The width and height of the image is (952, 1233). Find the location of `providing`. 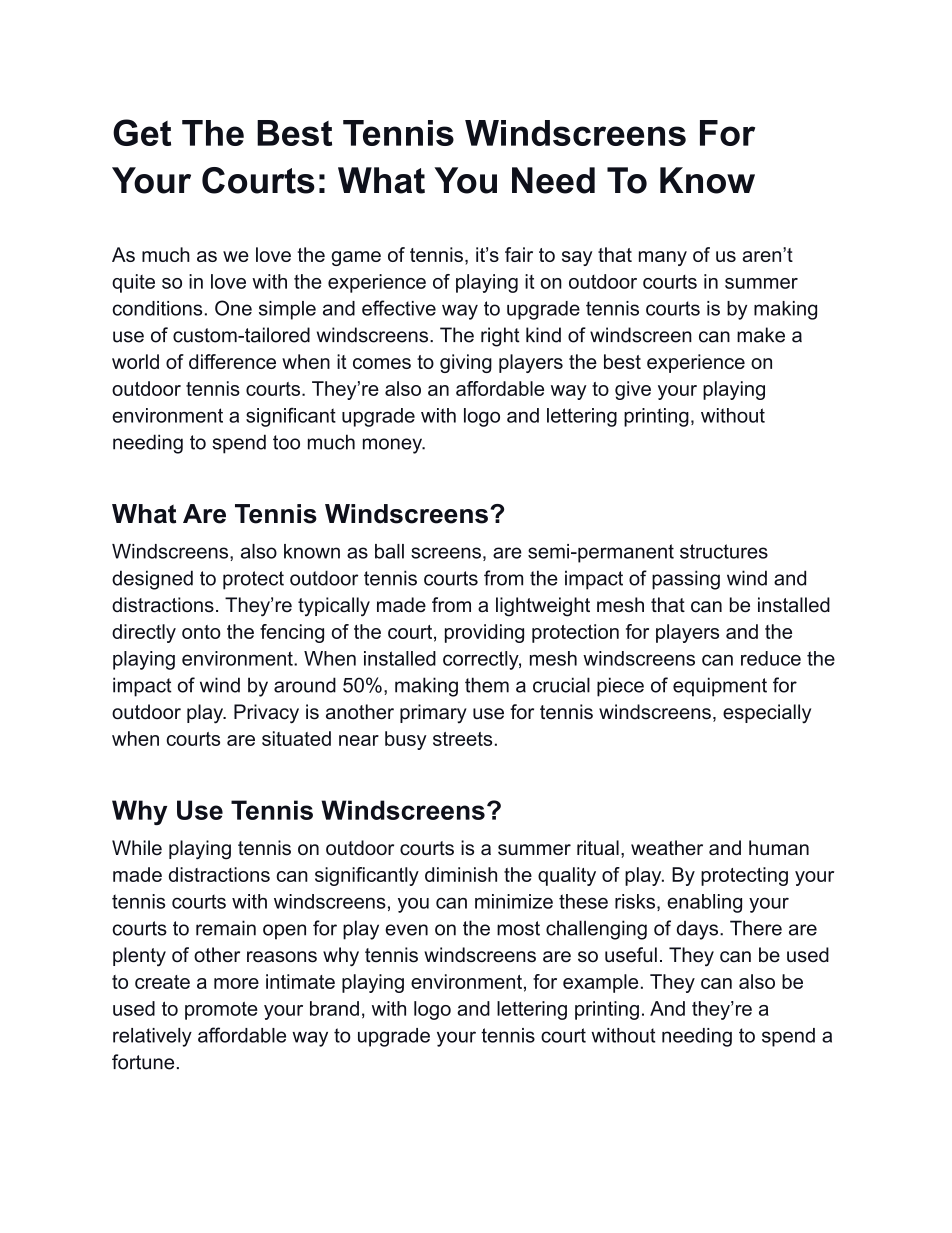

providing is located at coordinates (484, 633).
